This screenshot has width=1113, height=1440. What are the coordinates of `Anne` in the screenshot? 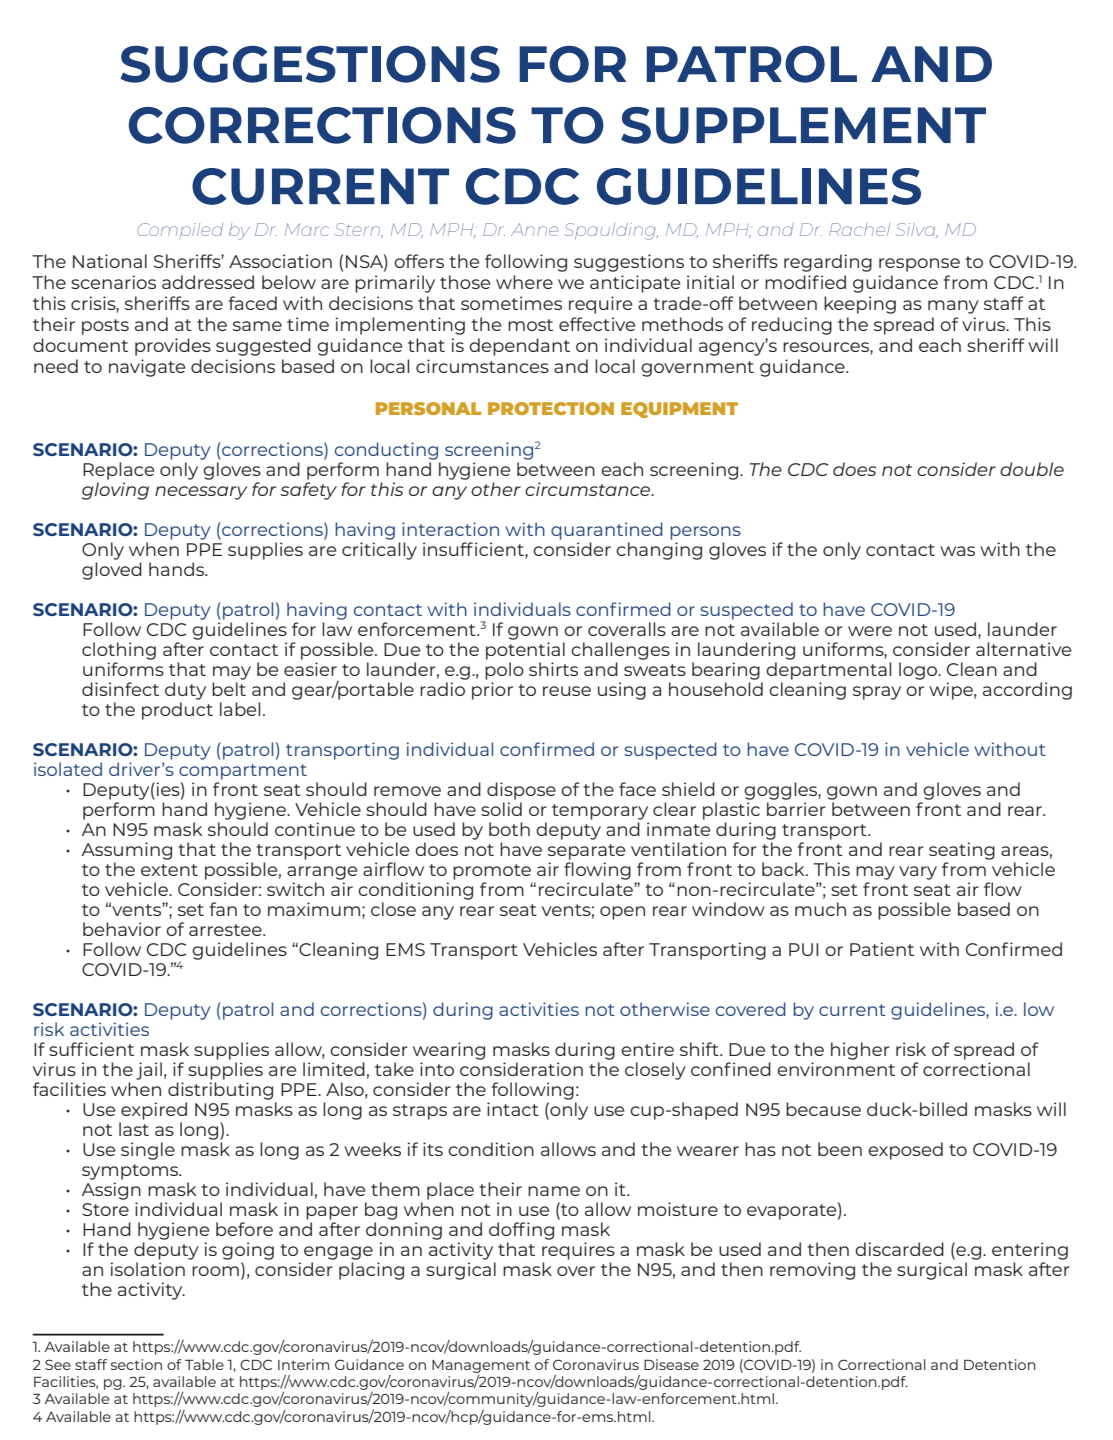 It's located at (534, 229).
